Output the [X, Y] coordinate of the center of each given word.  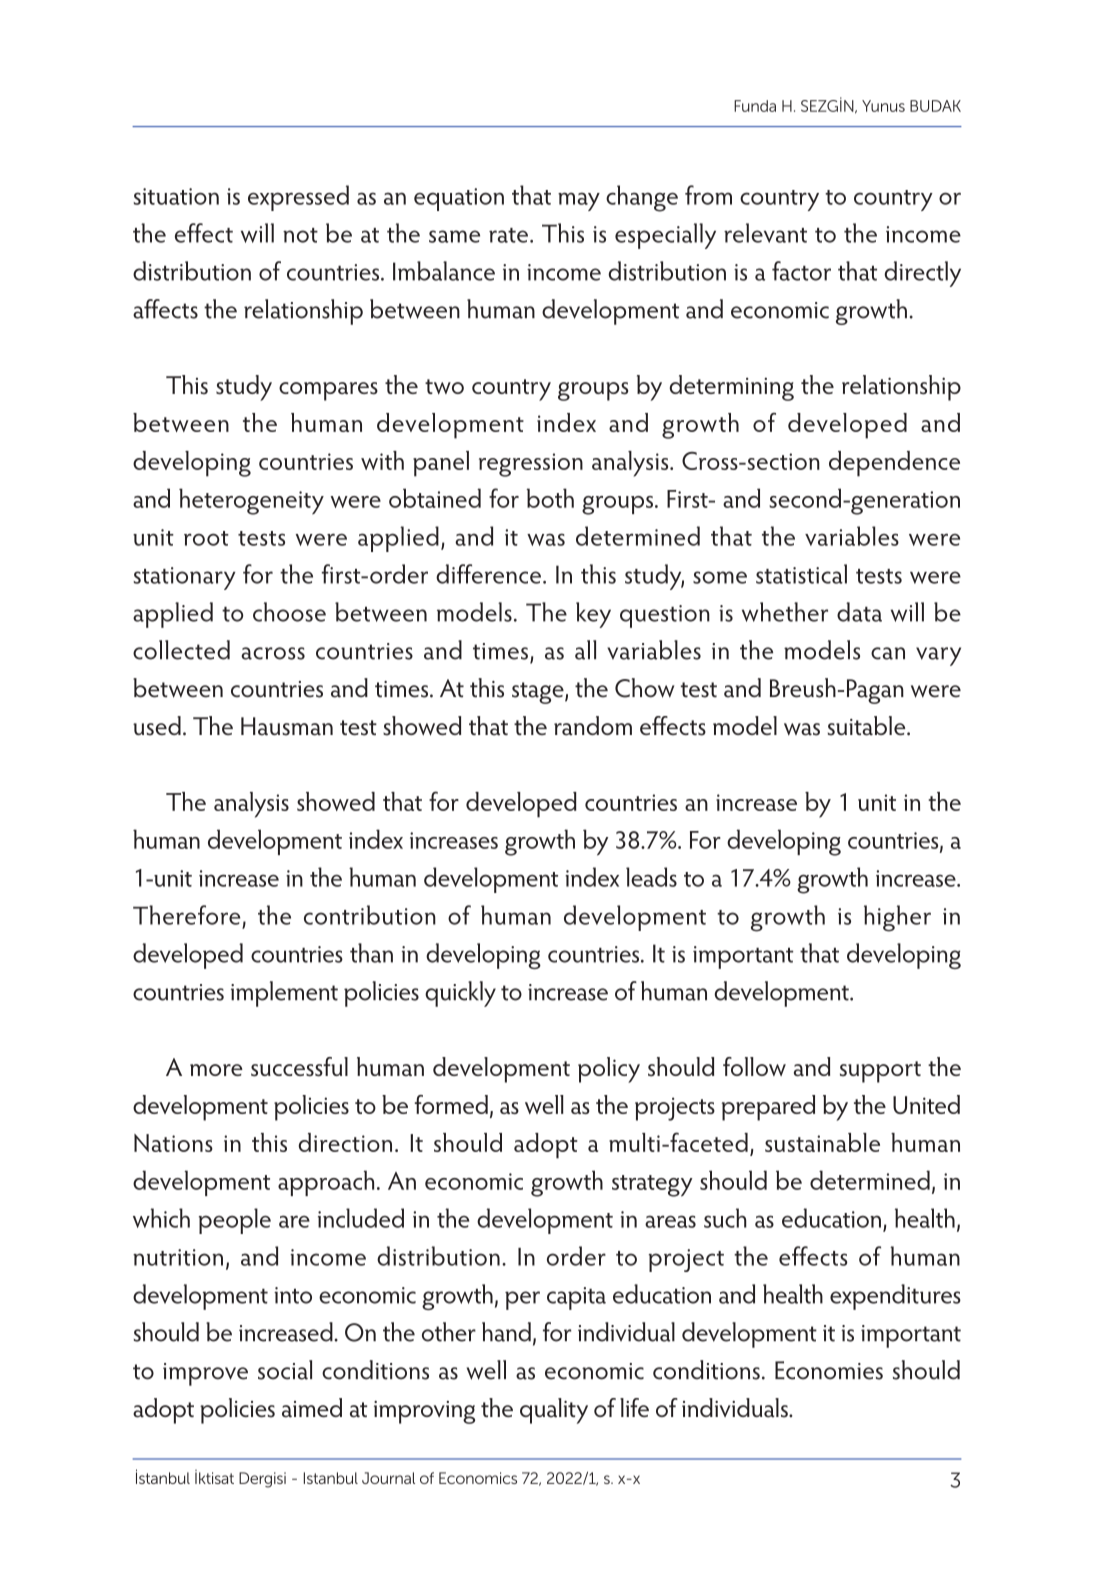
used [157, 726]
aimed [312, 1408]
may [579, 201]
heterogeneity [251, 501]
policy [609, 1070]
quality [554, 1411]
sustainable [822, 1142]
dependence [894, 464]
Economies [829, 1370]
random [593, 726]
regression [531, 465]
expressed [298, 198]
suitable [868, 726]
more [216, 1070]
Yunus [883, 106]
